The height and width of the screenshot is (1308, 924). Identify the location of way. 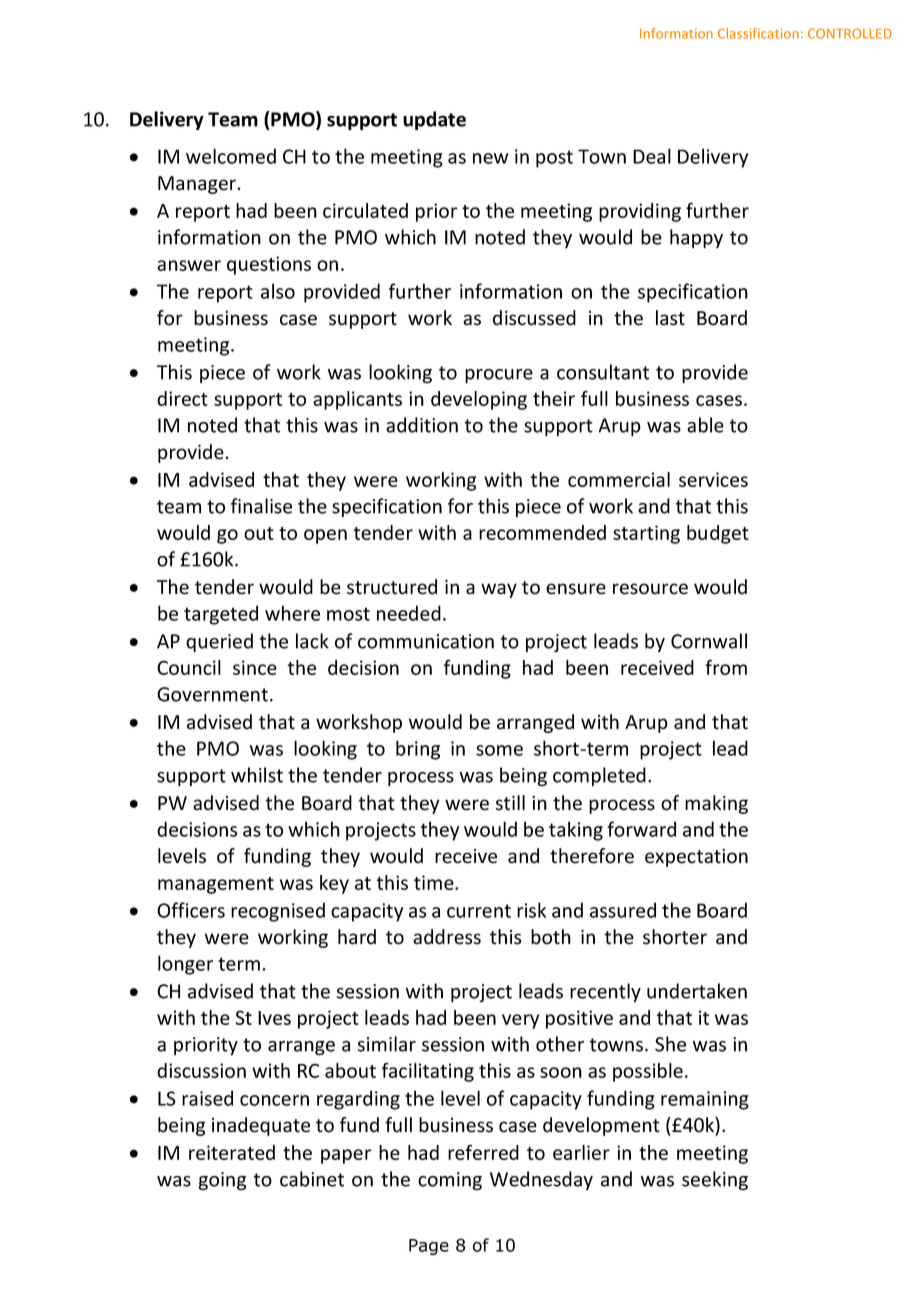
(499, 590).
